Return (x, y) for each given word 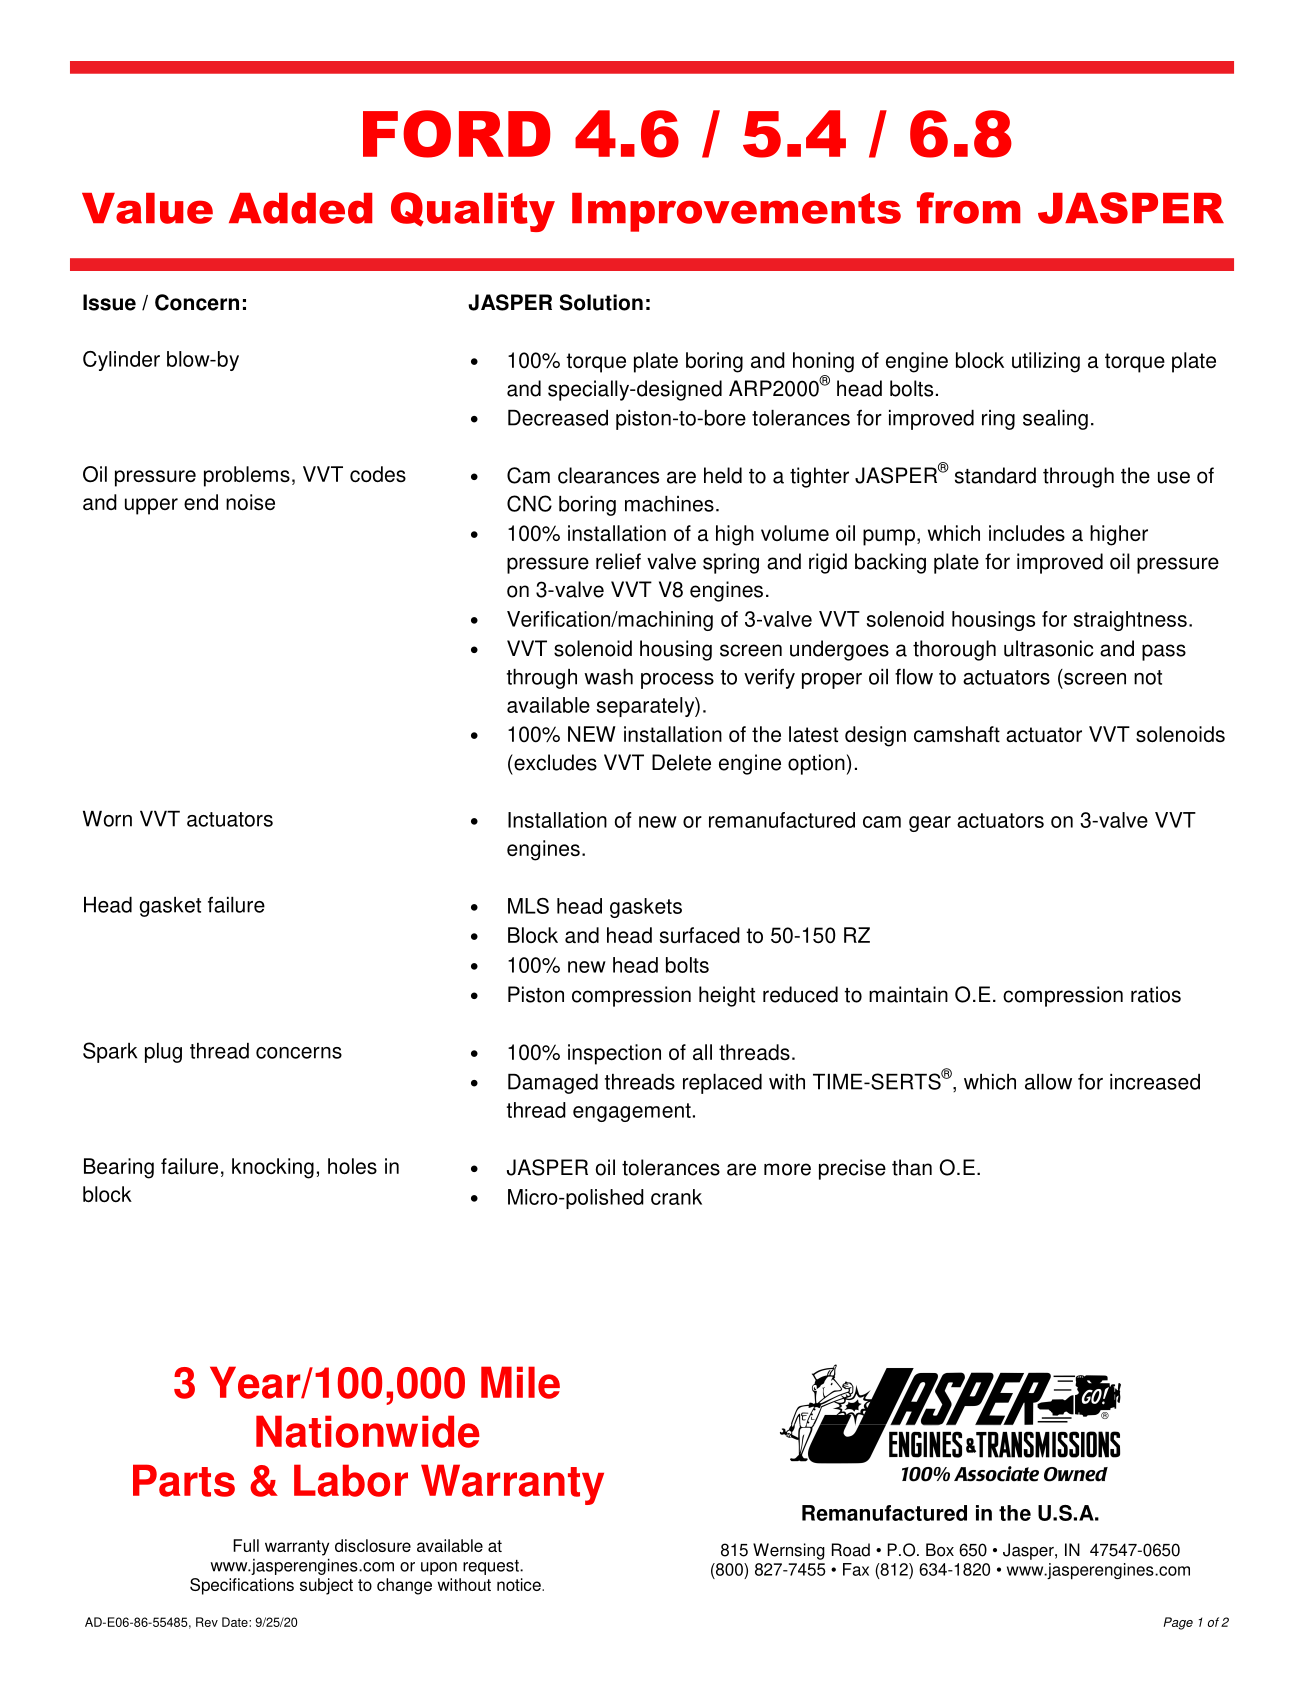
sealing (1055, 420)
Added (300, 208)
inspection (614, 1054)
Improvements (736, 212)
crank (676, 1197)
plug (163, 1053)
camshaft (957, 734)
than (912, 1167)
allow (1048, 1082)
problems (247, 476)
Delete (681, 762)
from (969, 208)
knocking (273, 1168)
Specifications (242, 1586)
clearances (608, 475)
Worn (107, 819)
